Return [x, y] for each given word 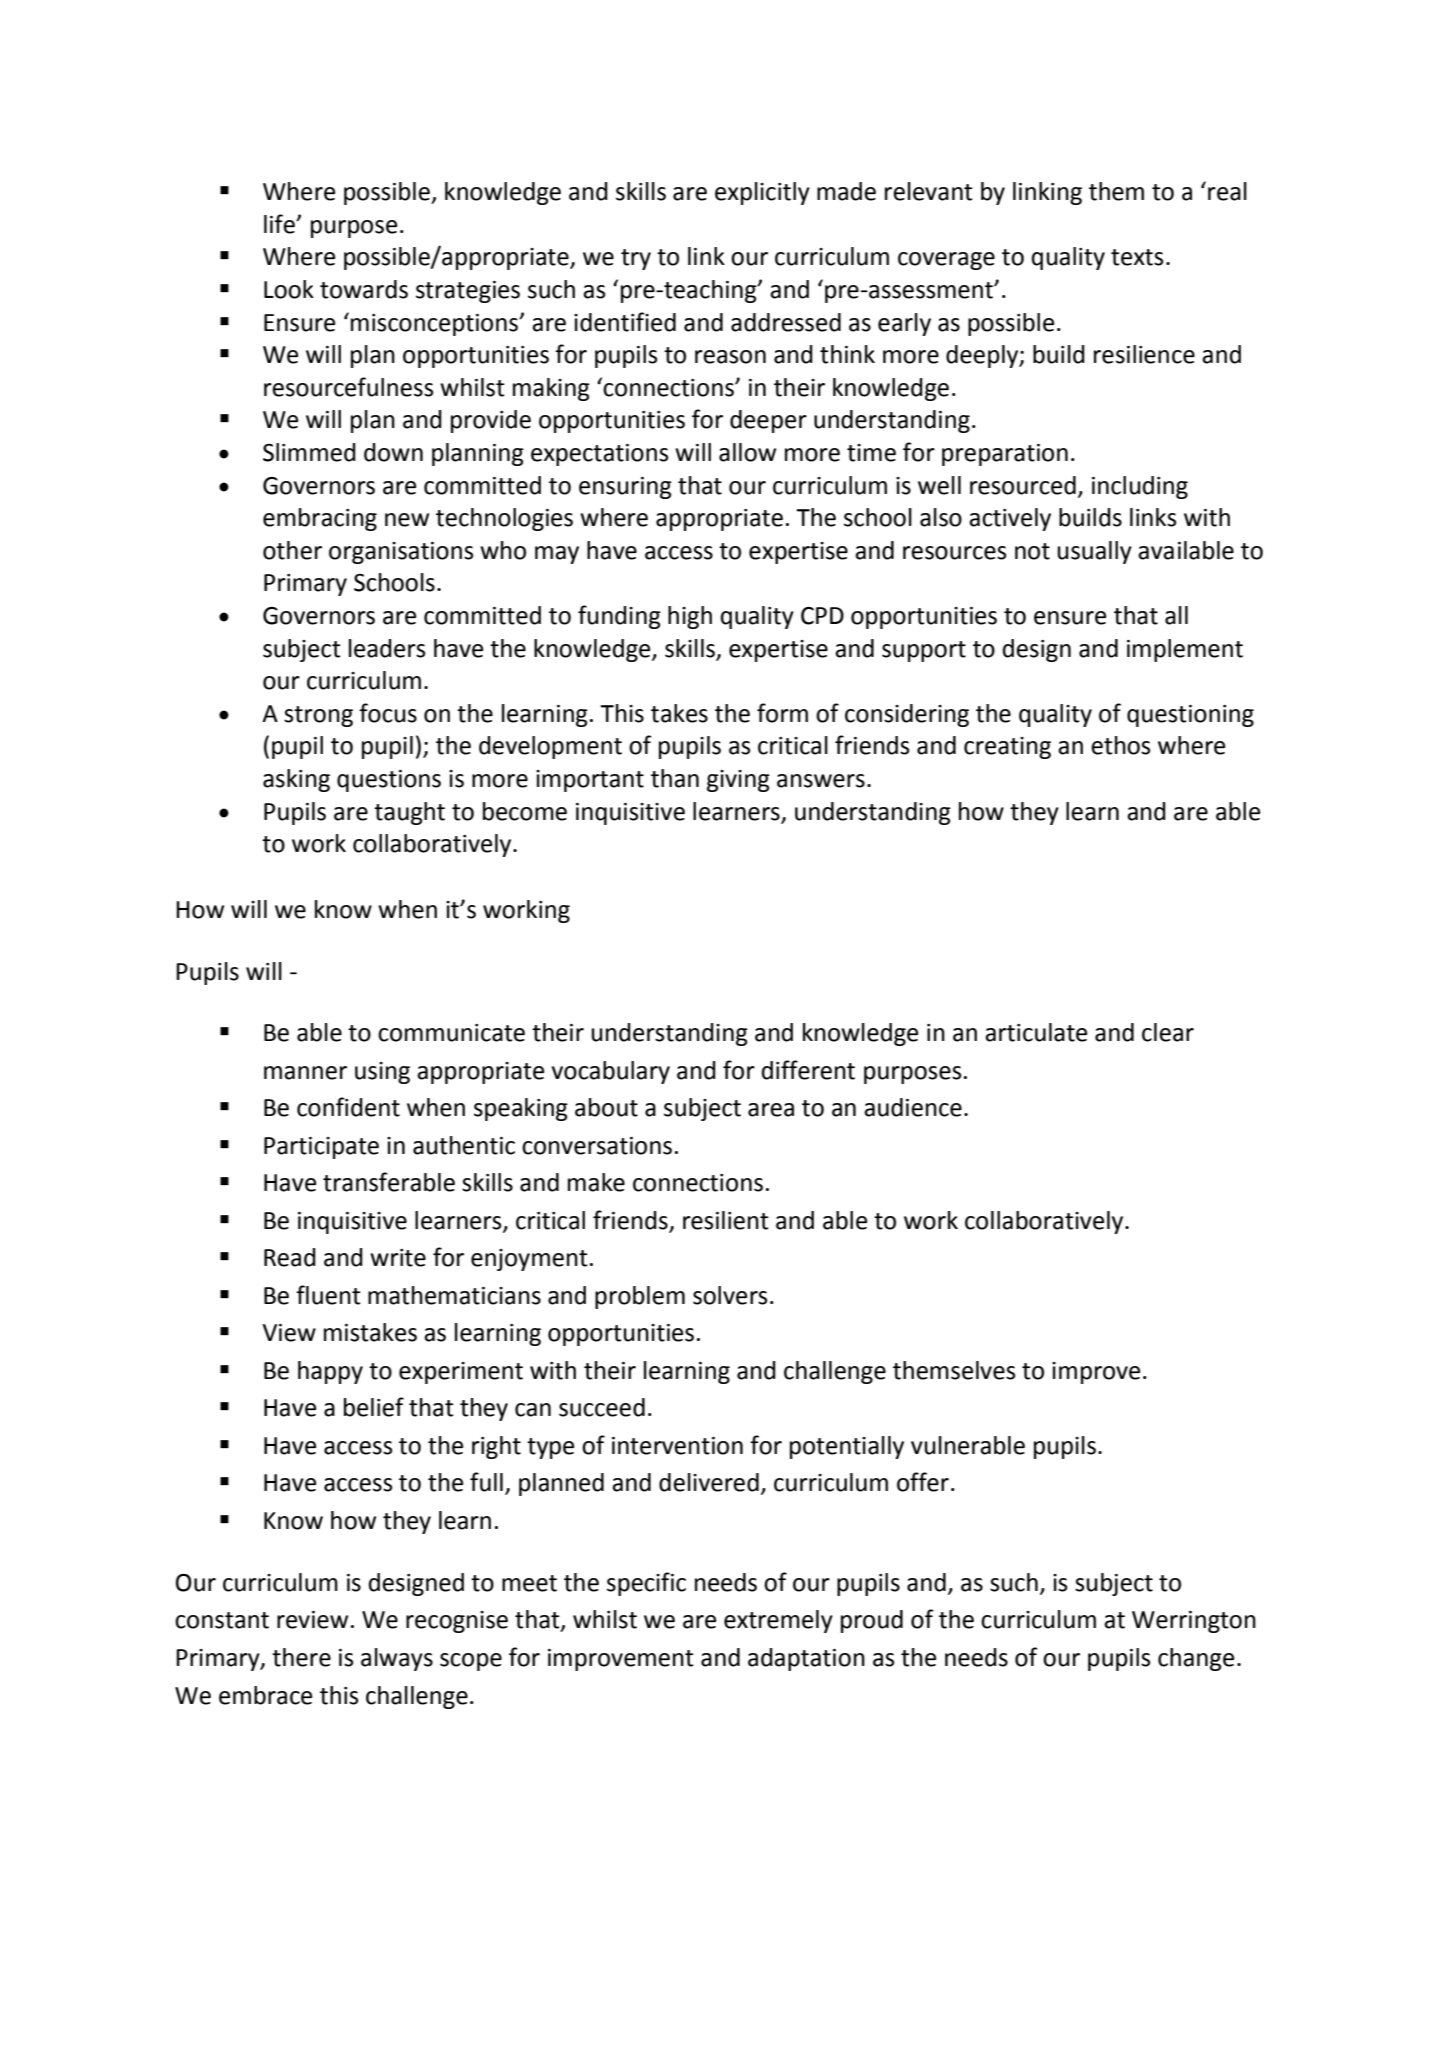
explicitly [762, 193]
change [1196, 1659]
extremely [778, 1621]
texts [1137, 257]
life [280, 224]
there [301, 1657]
